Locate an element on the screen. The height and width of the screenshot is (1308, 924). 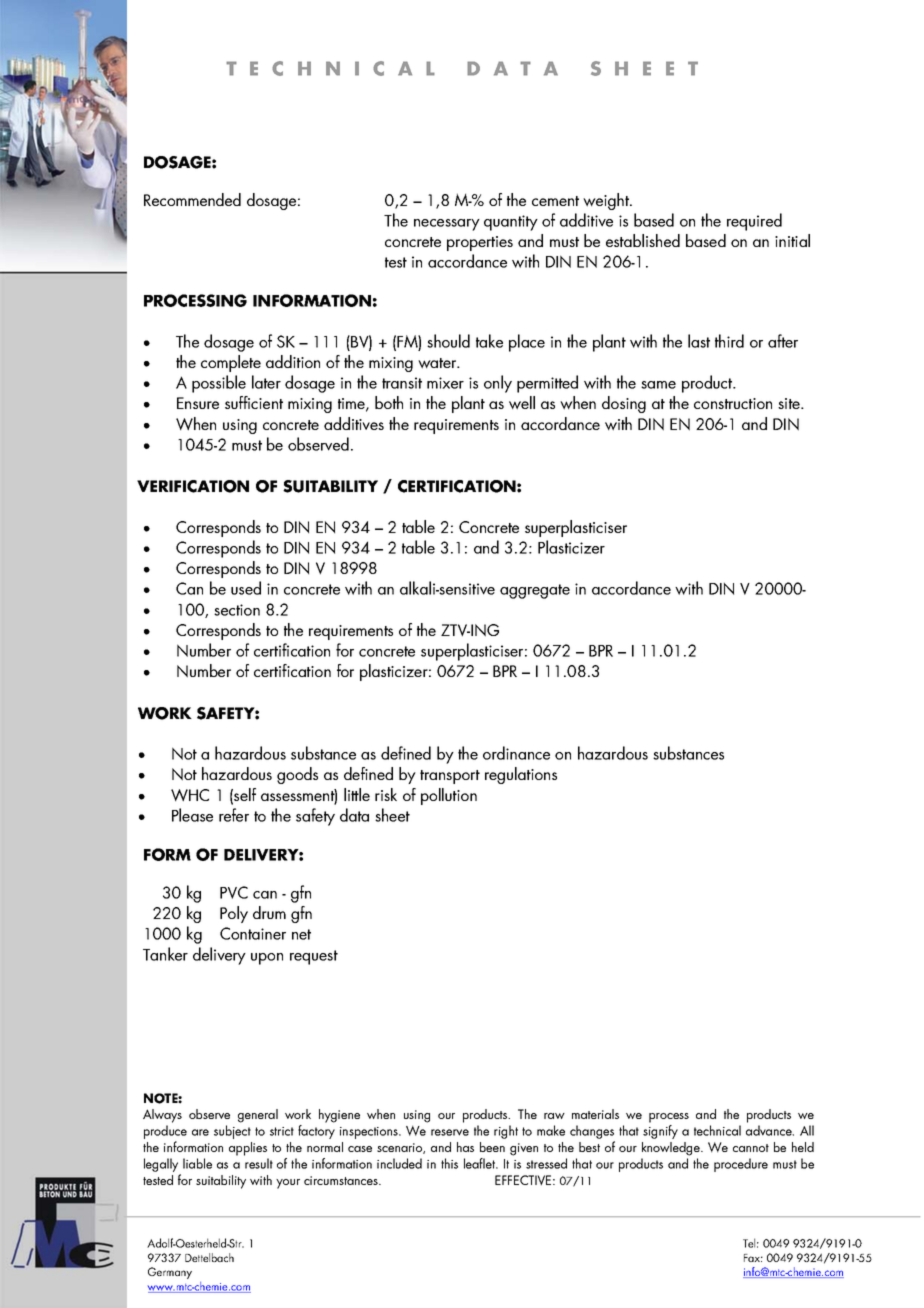
Recommended is located at coordinates (192, 199).
